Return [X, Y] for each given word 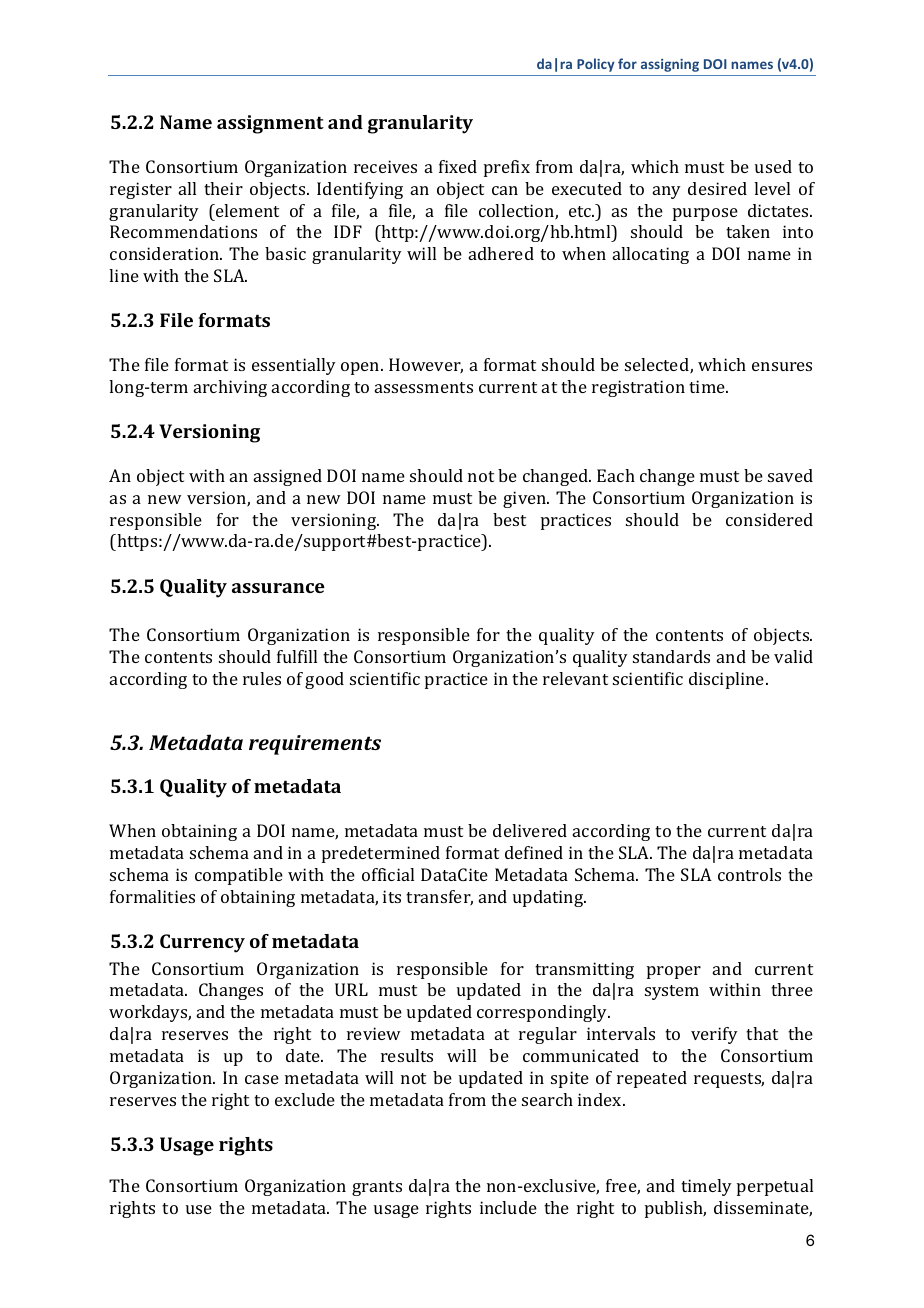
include [508, 1207]
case [262, 1079]
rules [262, 678]
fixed [458, 166]
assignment [270, 124]
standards [671, 656]
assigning [670, 65]
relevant [575, 678]
